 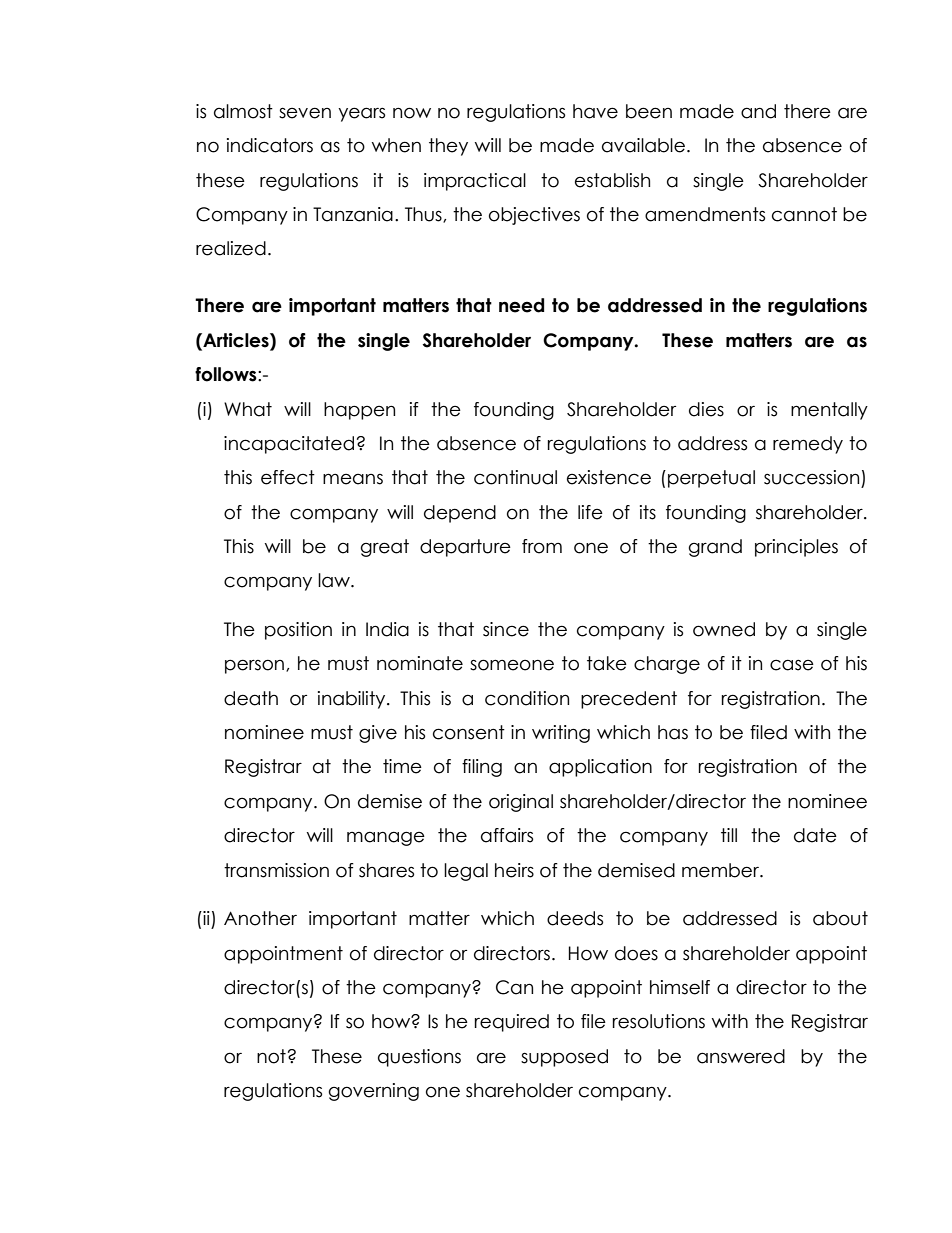 I want to click on case, so click(x=792, y=665).
